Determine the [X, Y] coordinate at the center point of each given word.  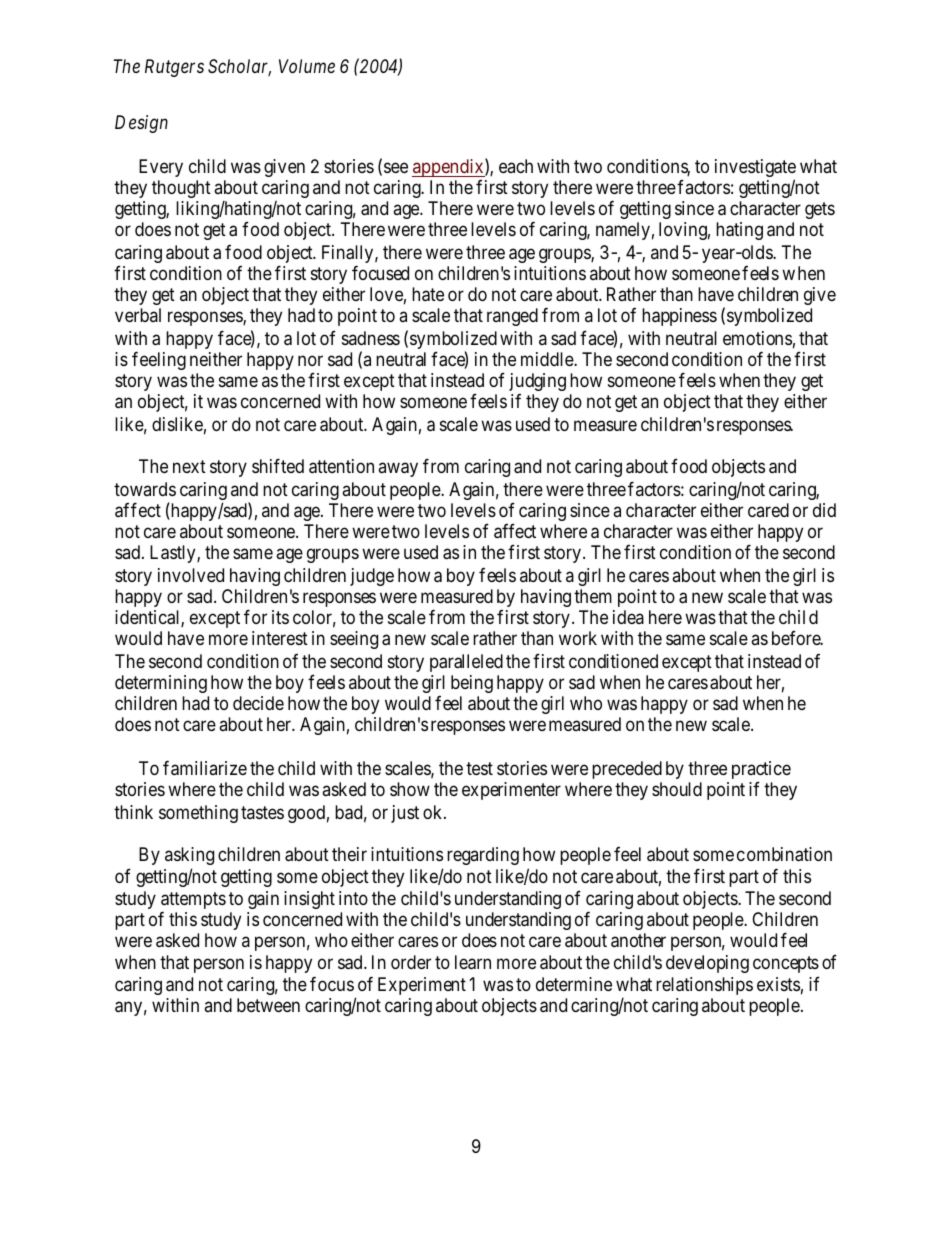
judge [372, 577]
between [268, 1005]
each [516, 166]
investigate [755, 169]
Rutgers [174, 68]
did [824, 510]
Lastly [174, 554]
